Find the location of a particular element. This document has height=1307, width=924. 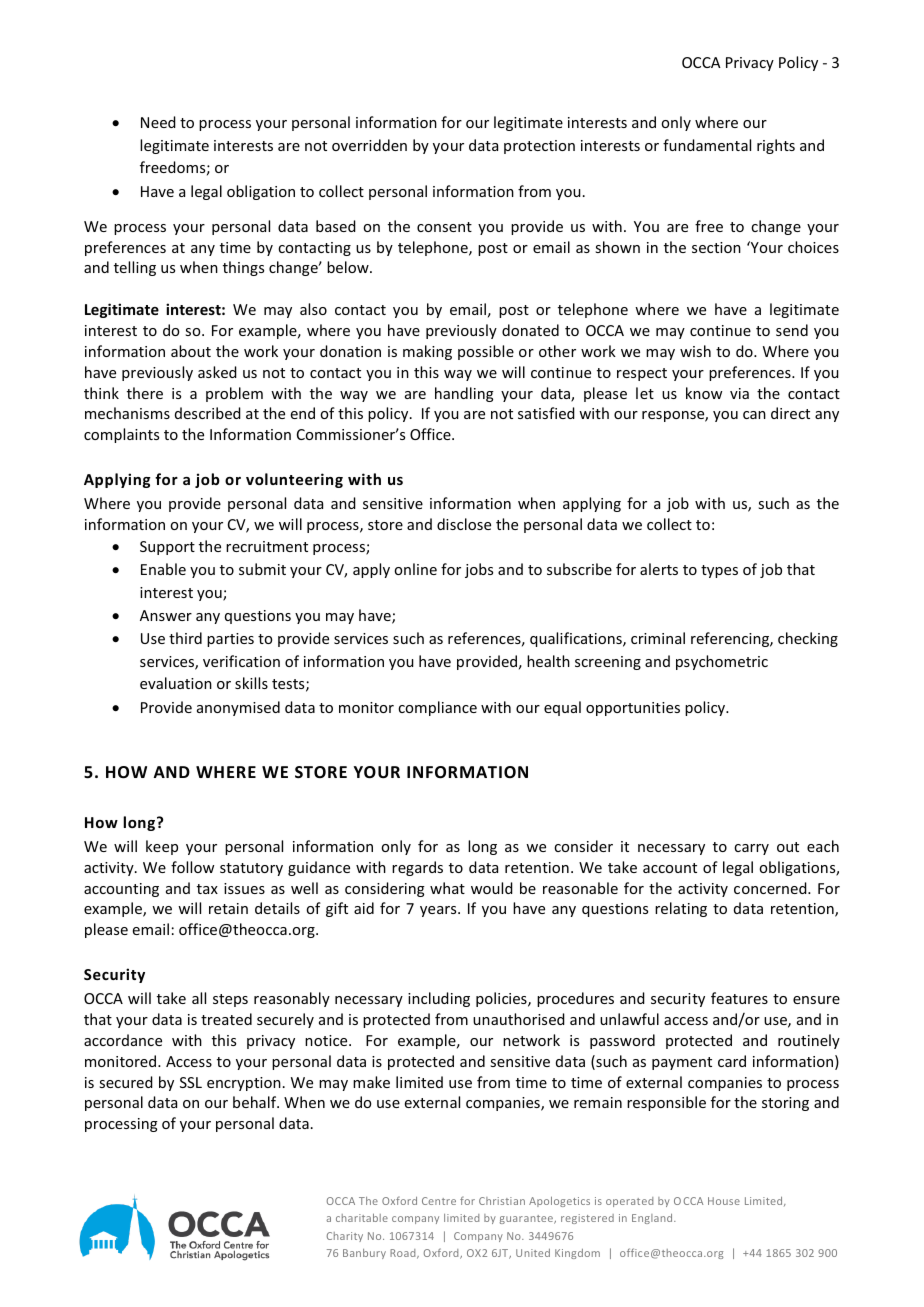

Charity is located at coordinates (345, 1237).
